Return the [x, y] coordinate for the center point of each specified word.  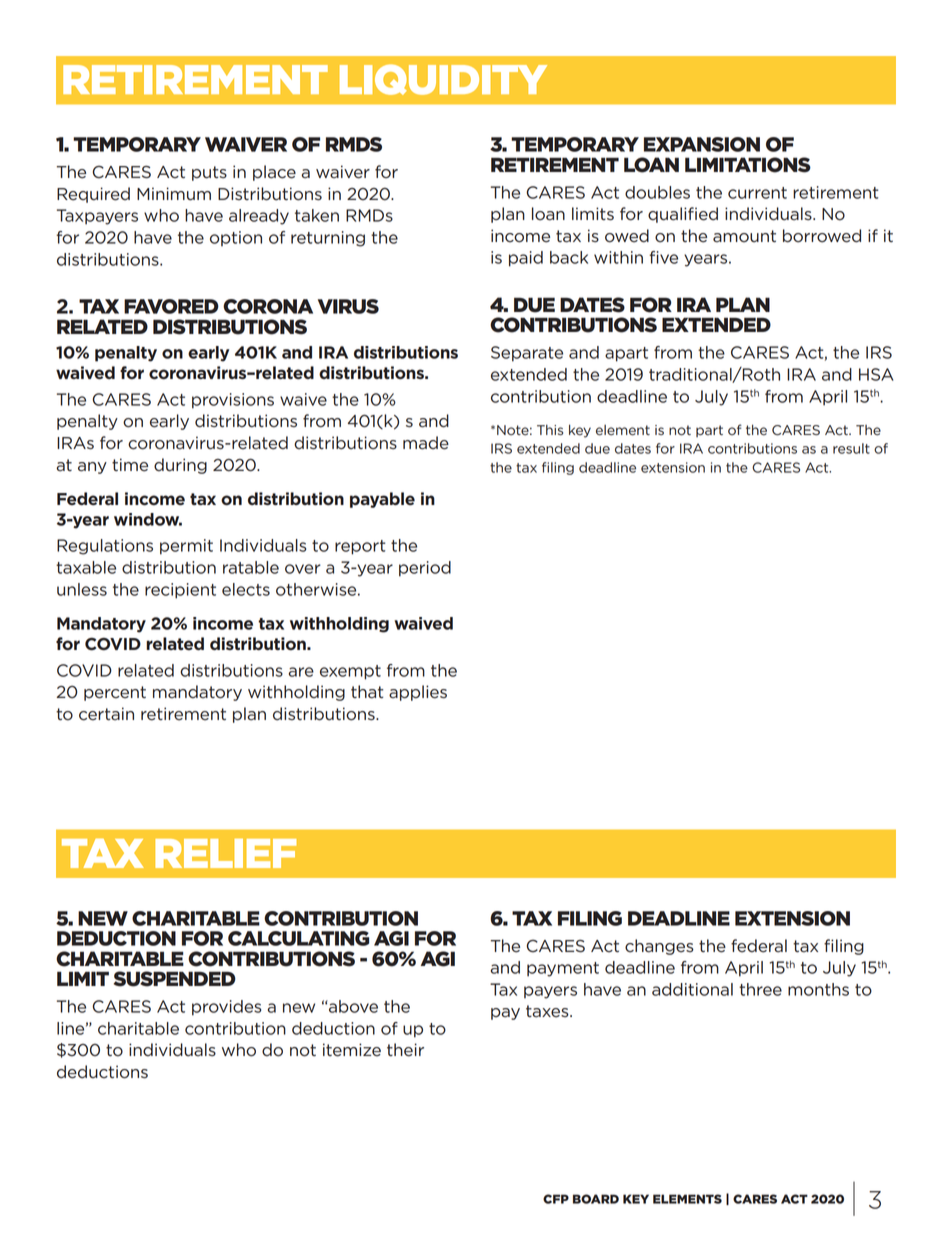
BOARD [596, 1199]
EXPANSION [702, 144]
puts [209, 173]
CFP [556, 1199]
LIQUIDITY [443, 79]
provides [227, 1008]
